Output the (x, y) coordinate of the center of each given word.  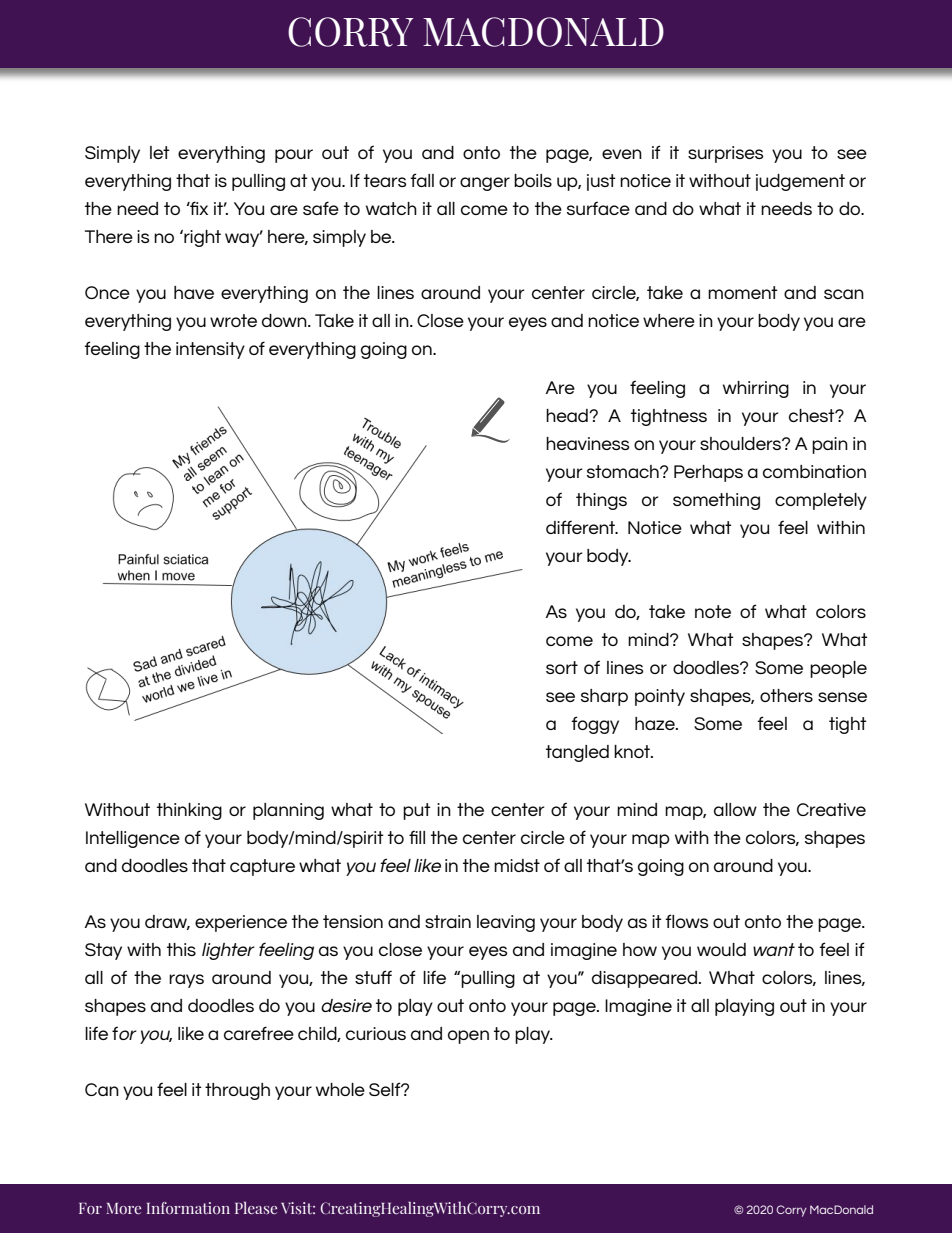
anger (485, 184)
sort (562, 667)
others (786, 695)
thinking (189, 811)
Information (188, 1208)
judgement (800, 182)
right (201, 238)
